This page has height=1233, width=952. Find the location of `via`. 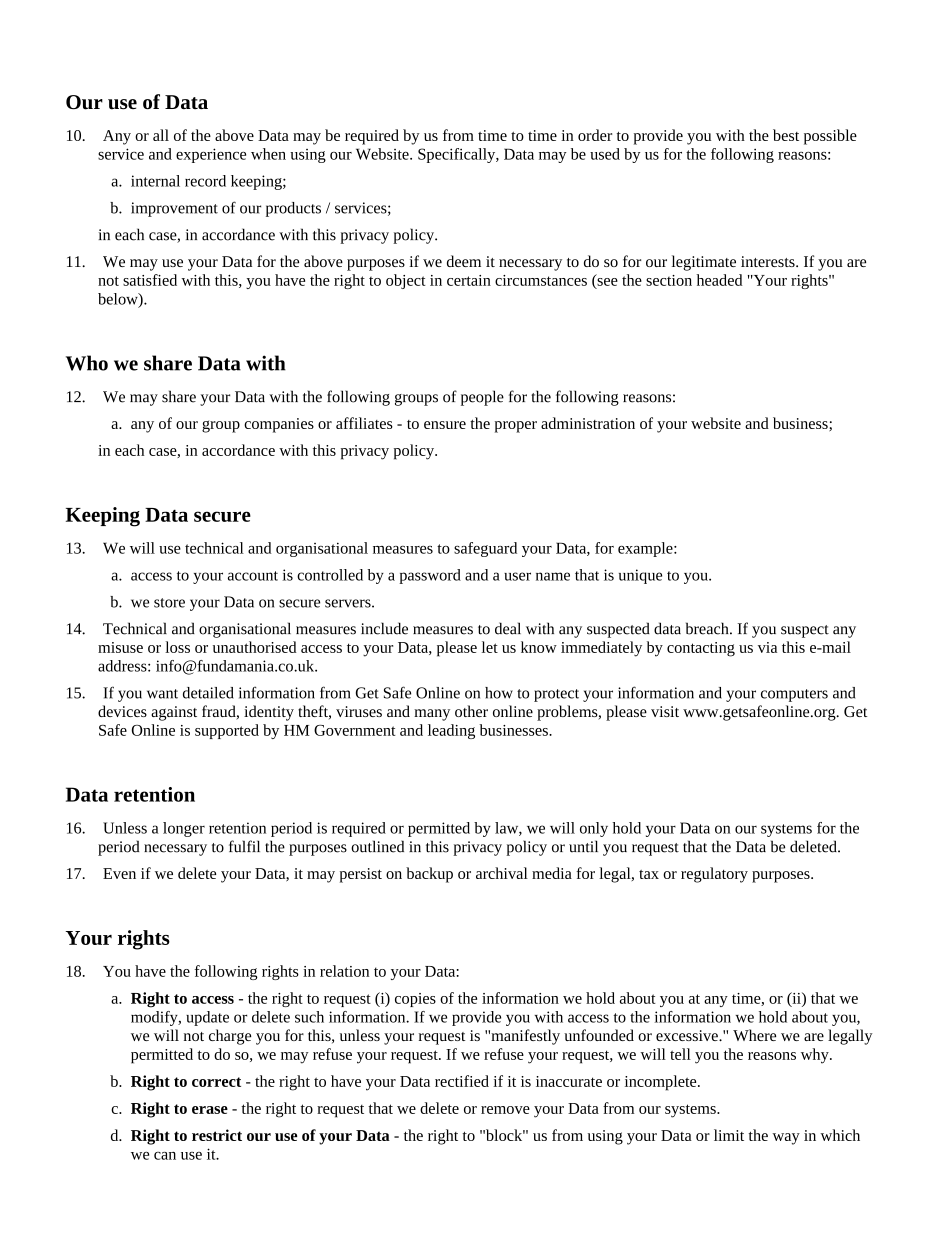

via is located at coordinates (767, 647).
